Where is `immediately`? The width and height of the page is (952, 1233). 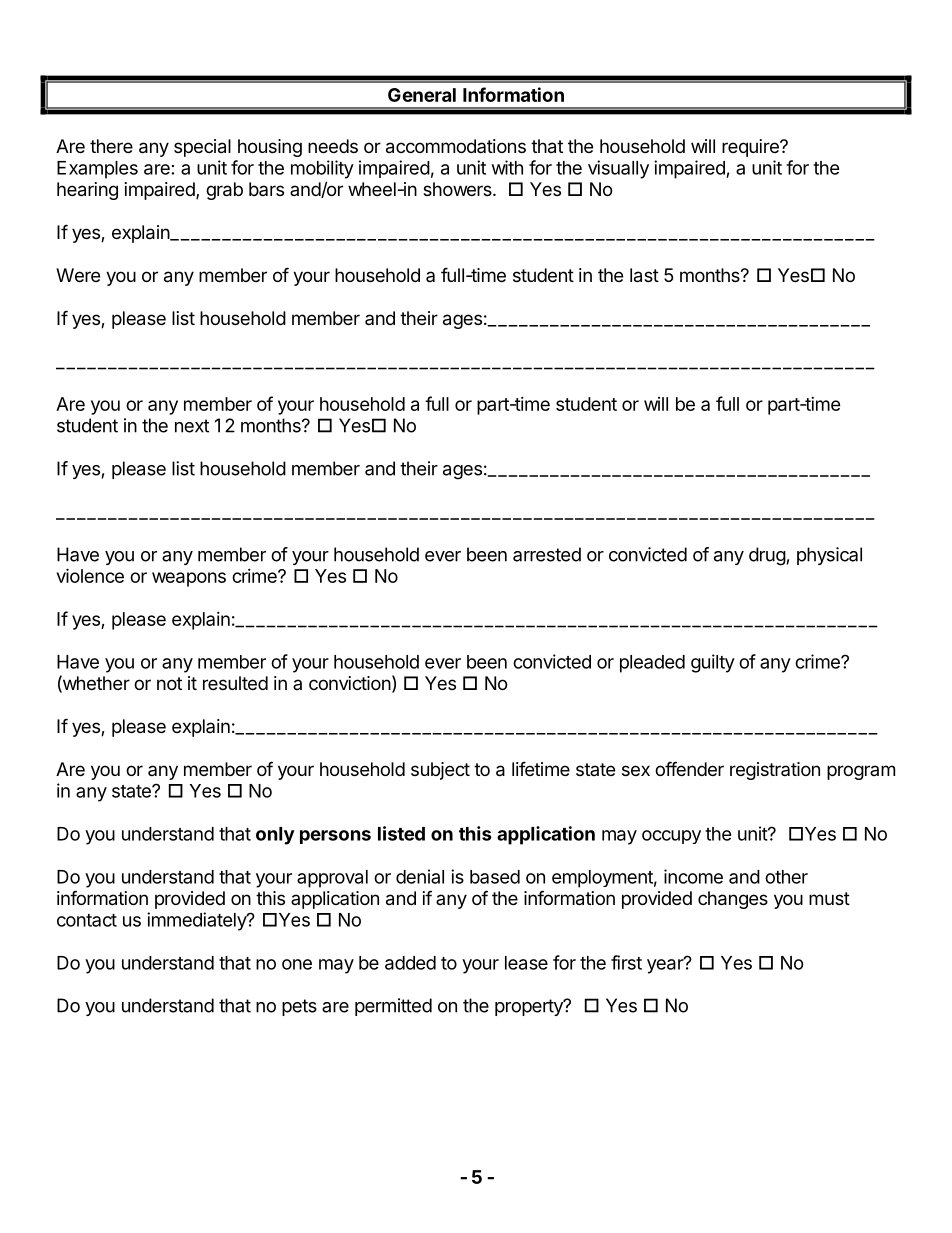
immediately is located at coordinates (197, 921).
